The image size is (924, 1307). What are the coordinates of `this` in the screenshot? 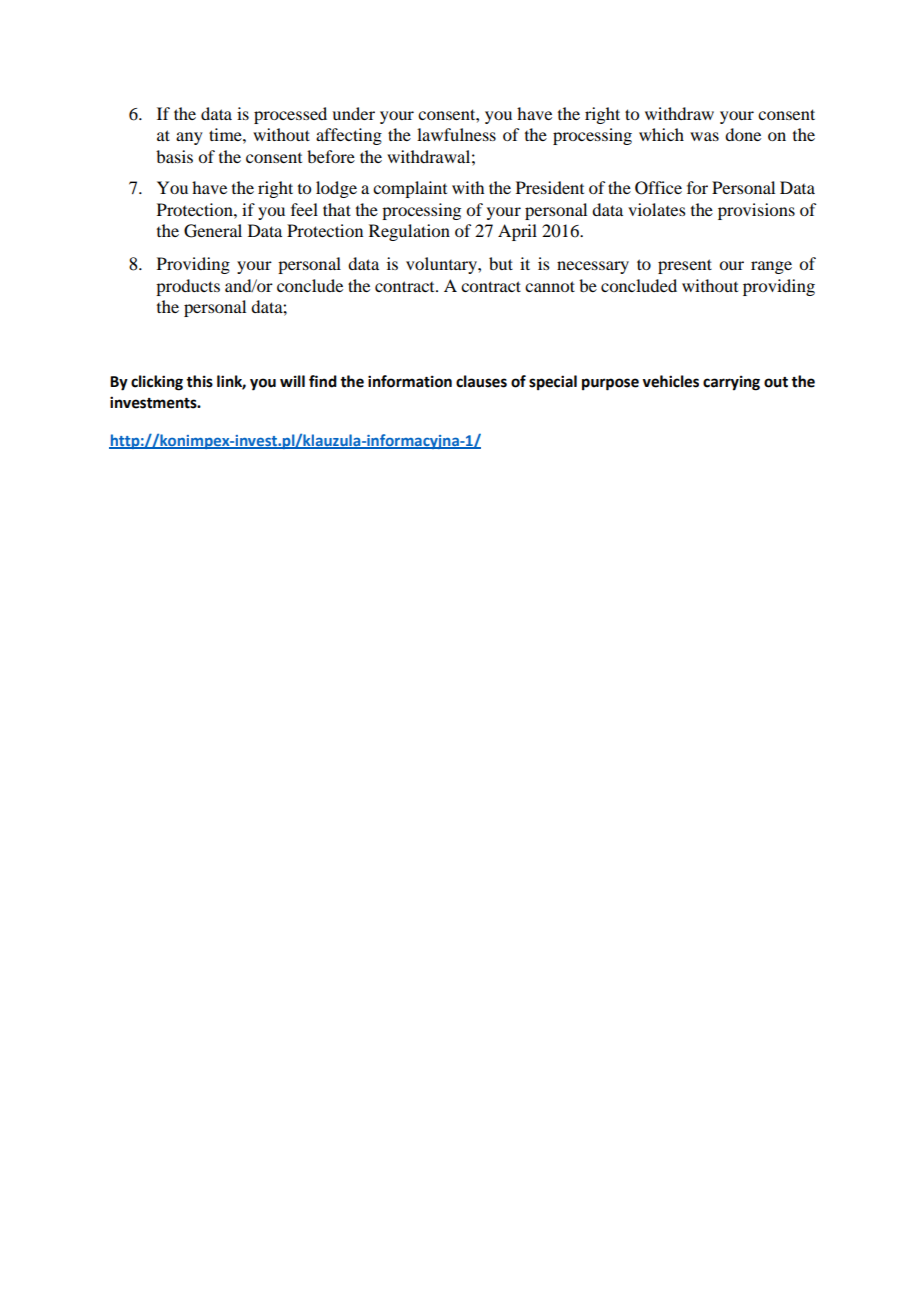 It's located at (199, 381).
